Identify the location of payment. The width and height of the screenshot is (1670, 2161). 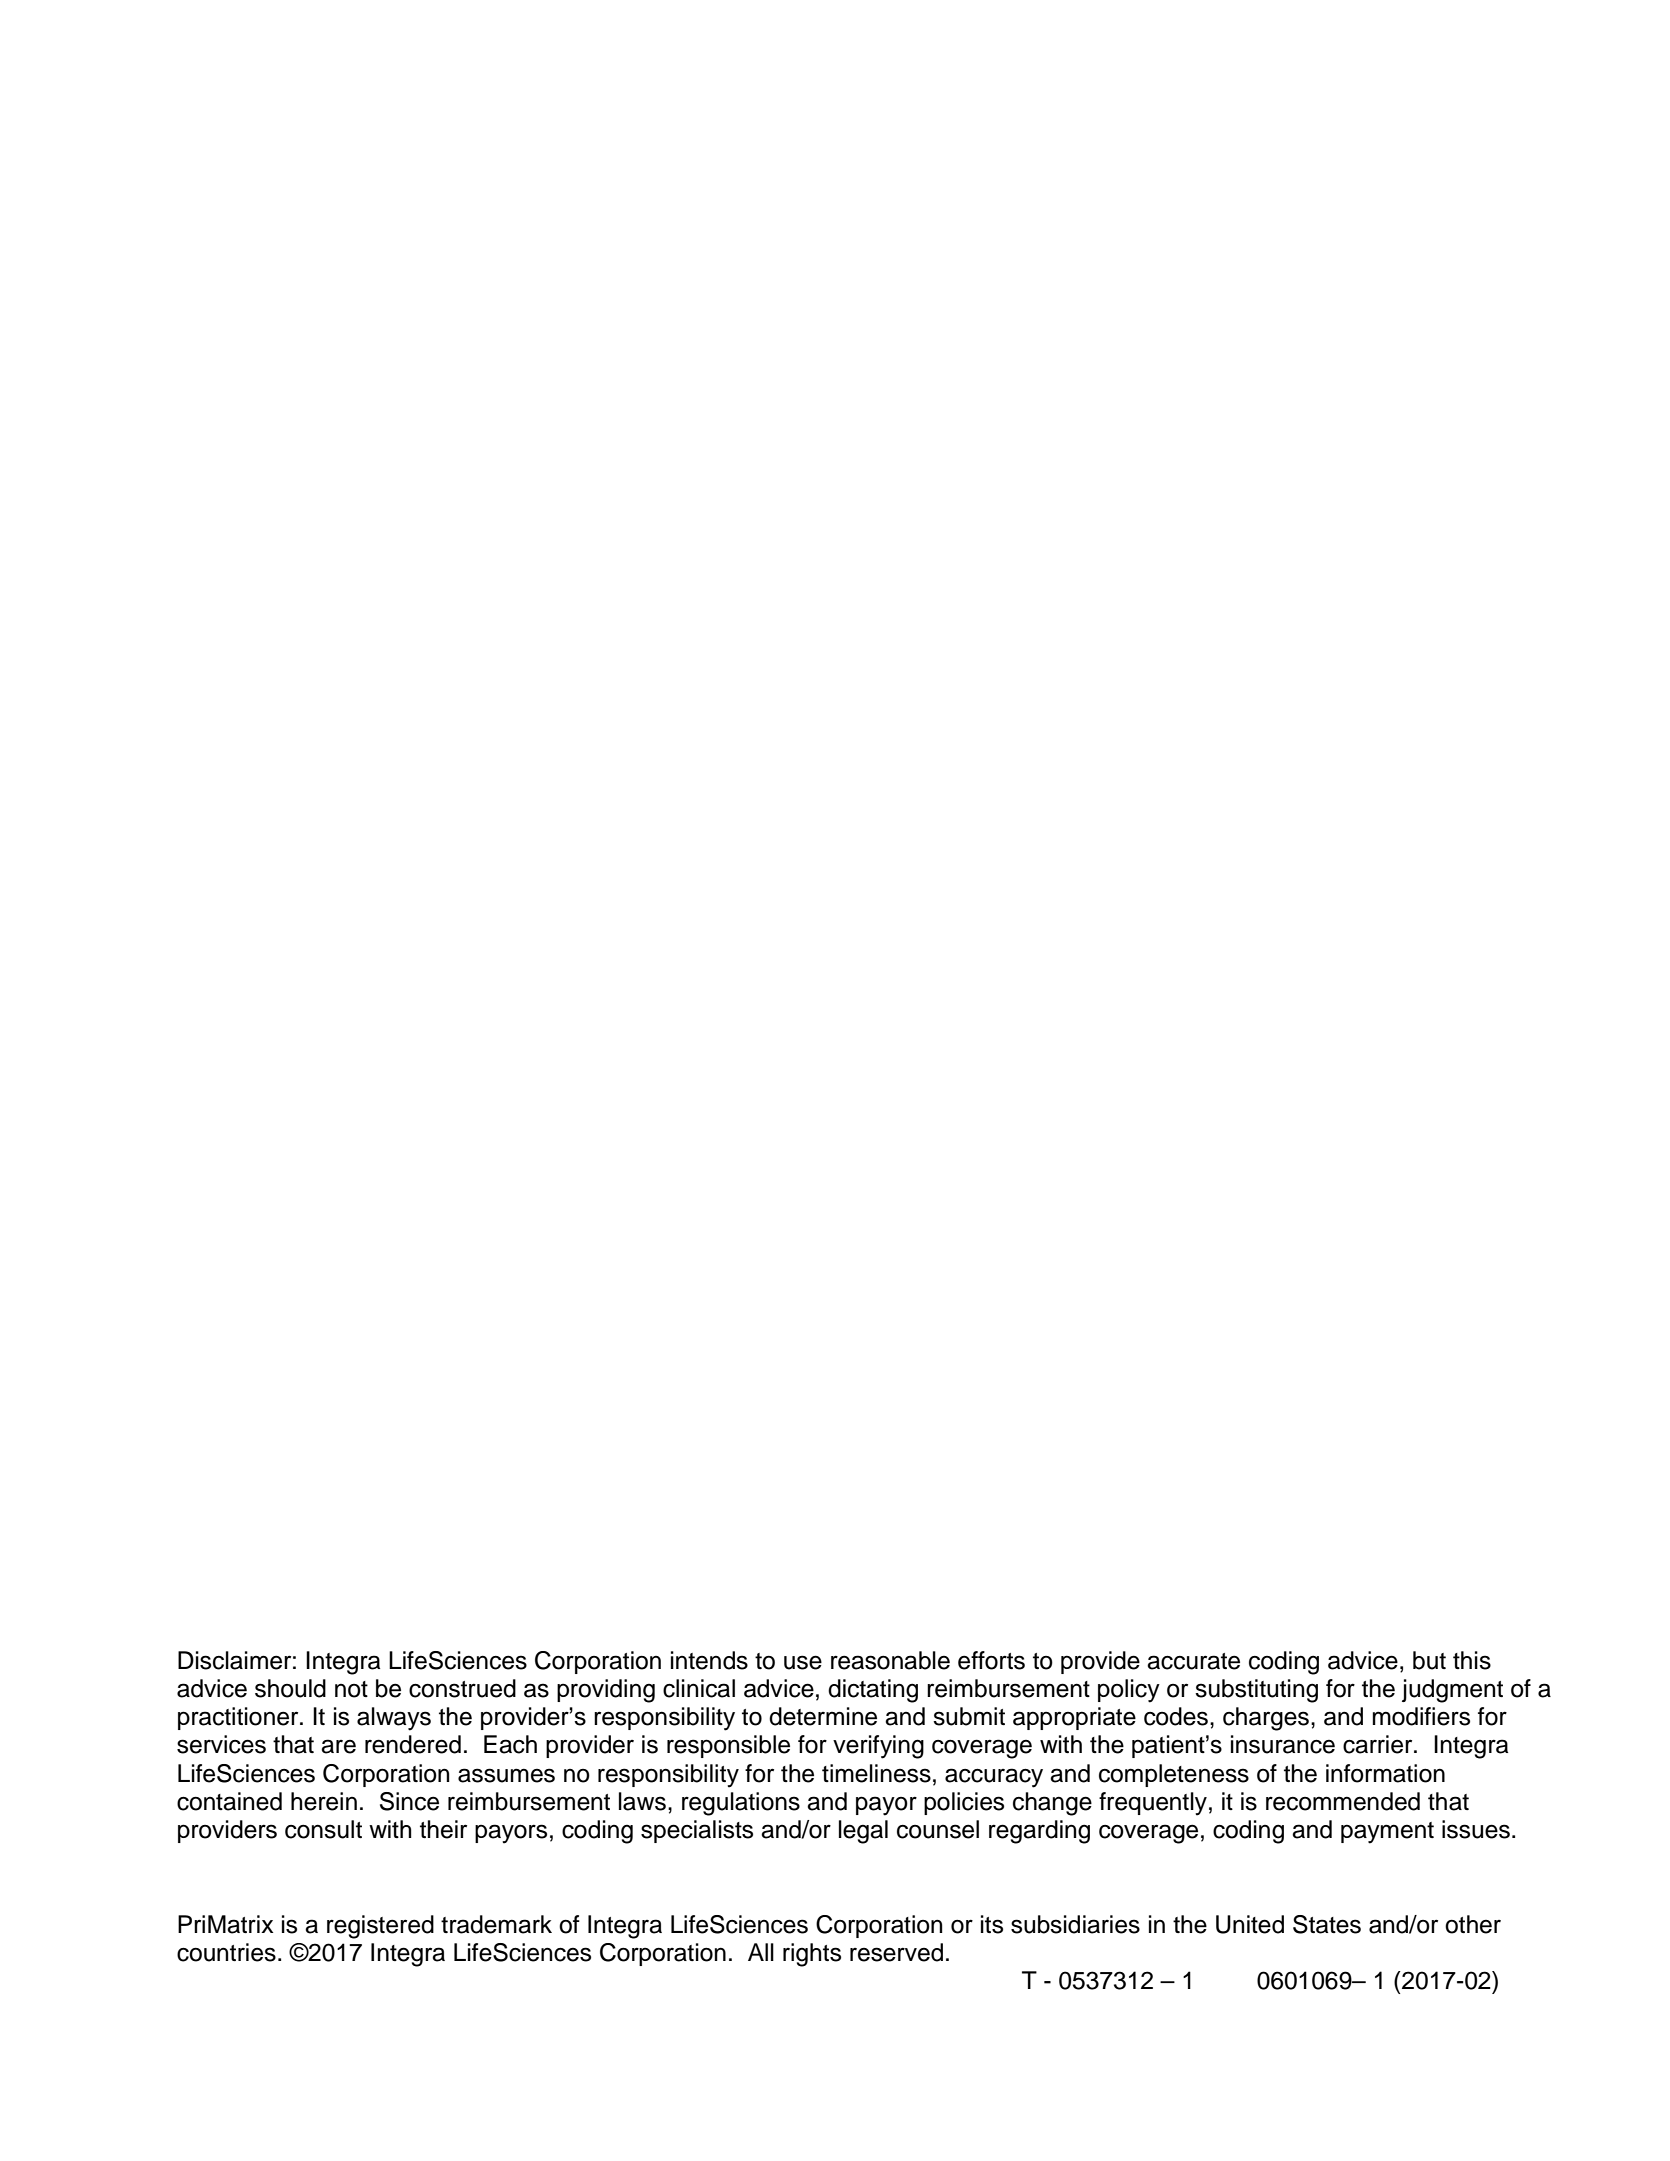
(1387, 1833).
